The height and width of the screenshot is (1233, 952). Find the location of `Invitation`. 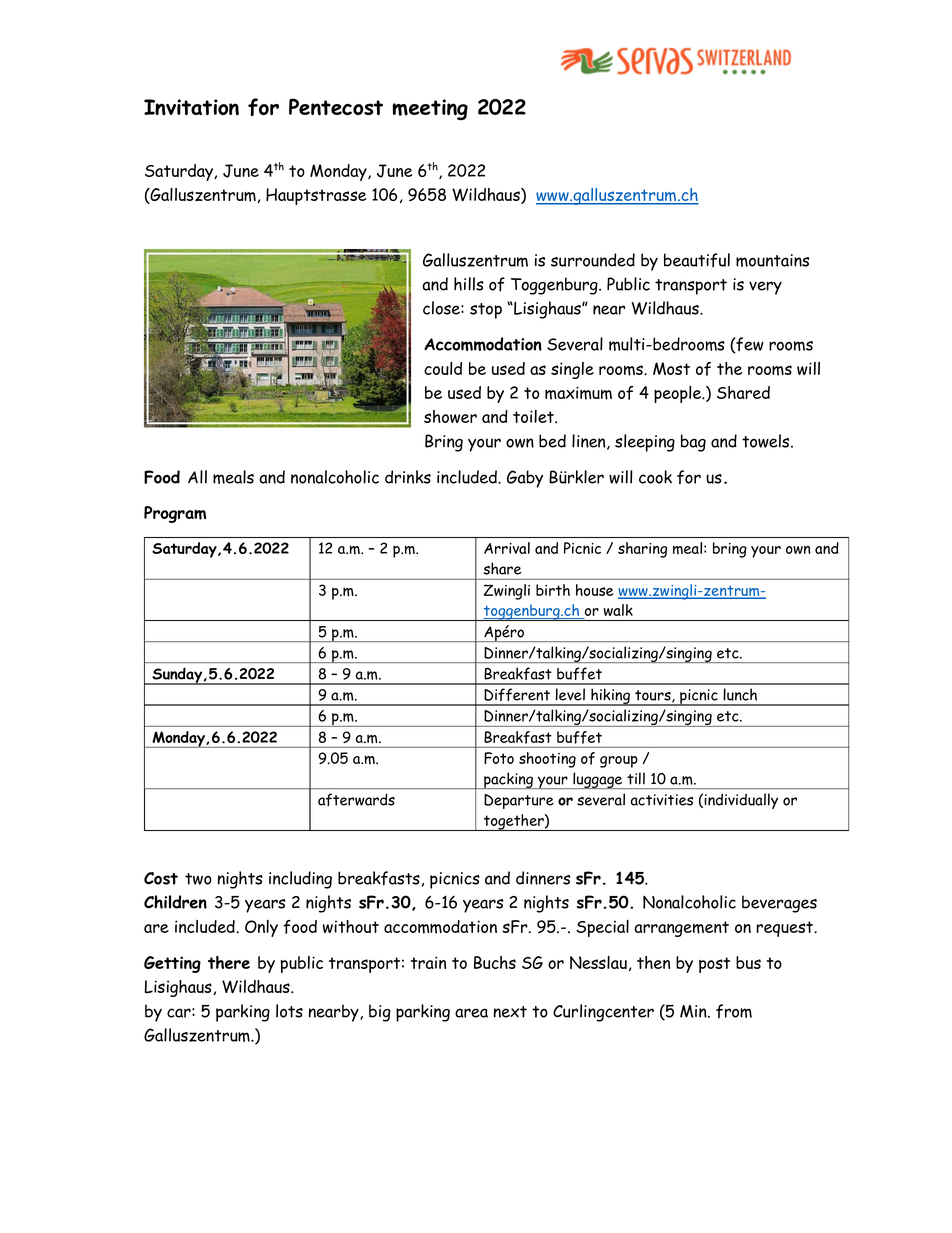

Invitation is located at coordinates (191, 107).
